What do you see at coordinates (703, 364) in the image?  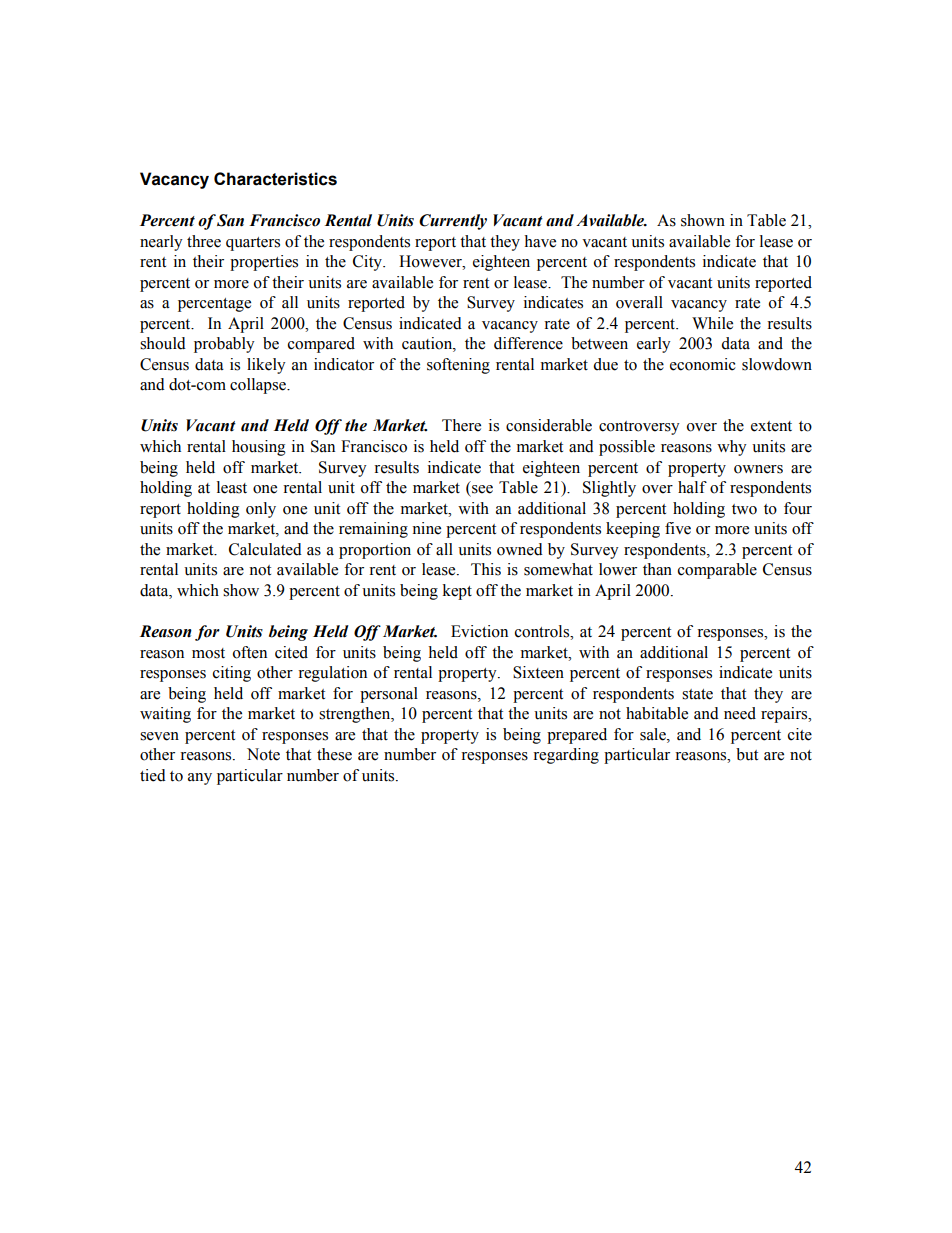 I see `economic` at bounding box center [703, 364].
